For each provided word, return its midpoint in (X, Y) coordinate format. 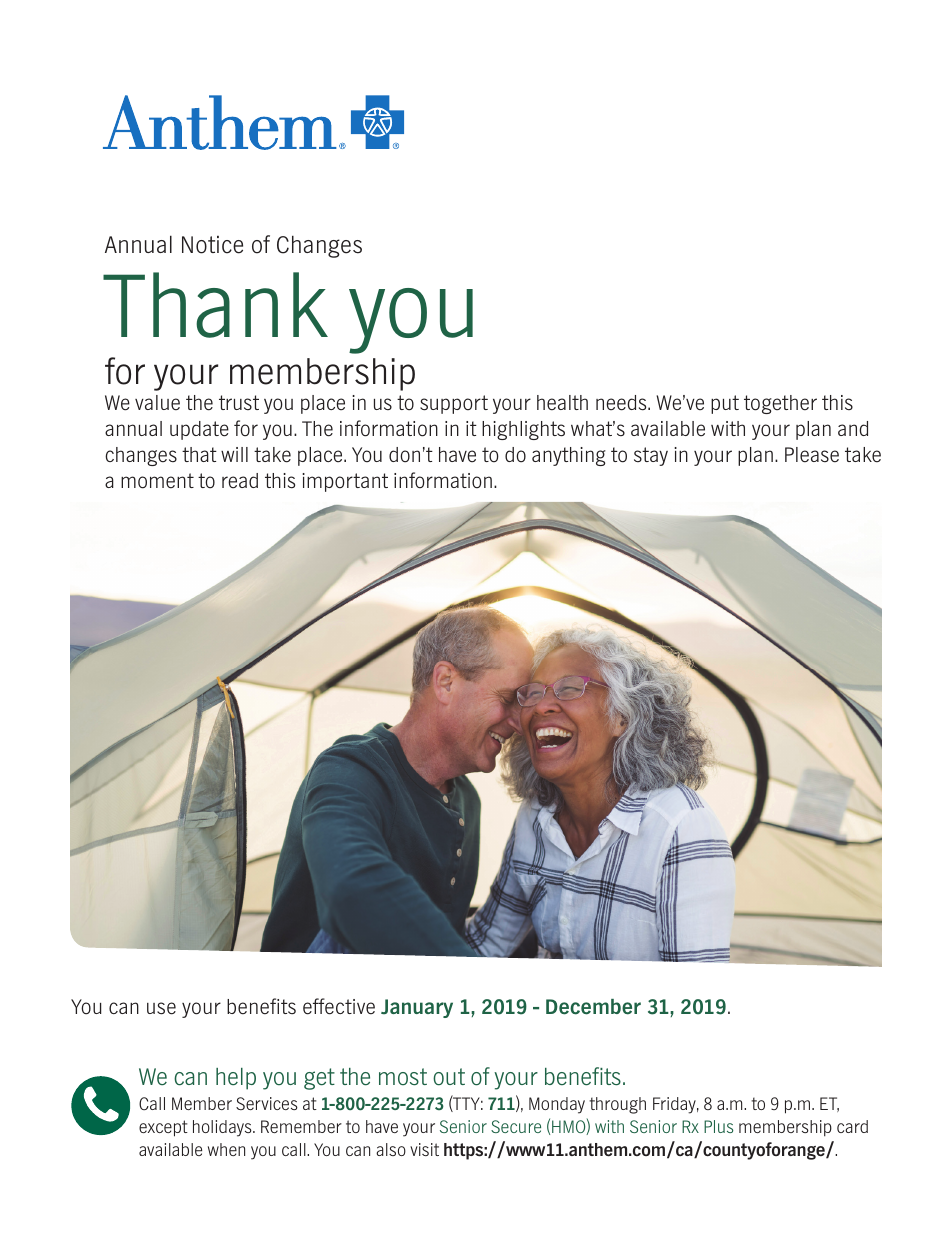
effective (339, 1006)
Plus (718, 1126)
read (240, 480)
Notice (212, 245)
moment (157, 481)
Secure (516, 1126)
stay (651, 456)
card (852, 1126)
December (593, 1007)
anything (569, 456)
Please (812, 455)
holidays (223, 1128)
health (562, 403)
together (780, 404)
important (345, 482)
